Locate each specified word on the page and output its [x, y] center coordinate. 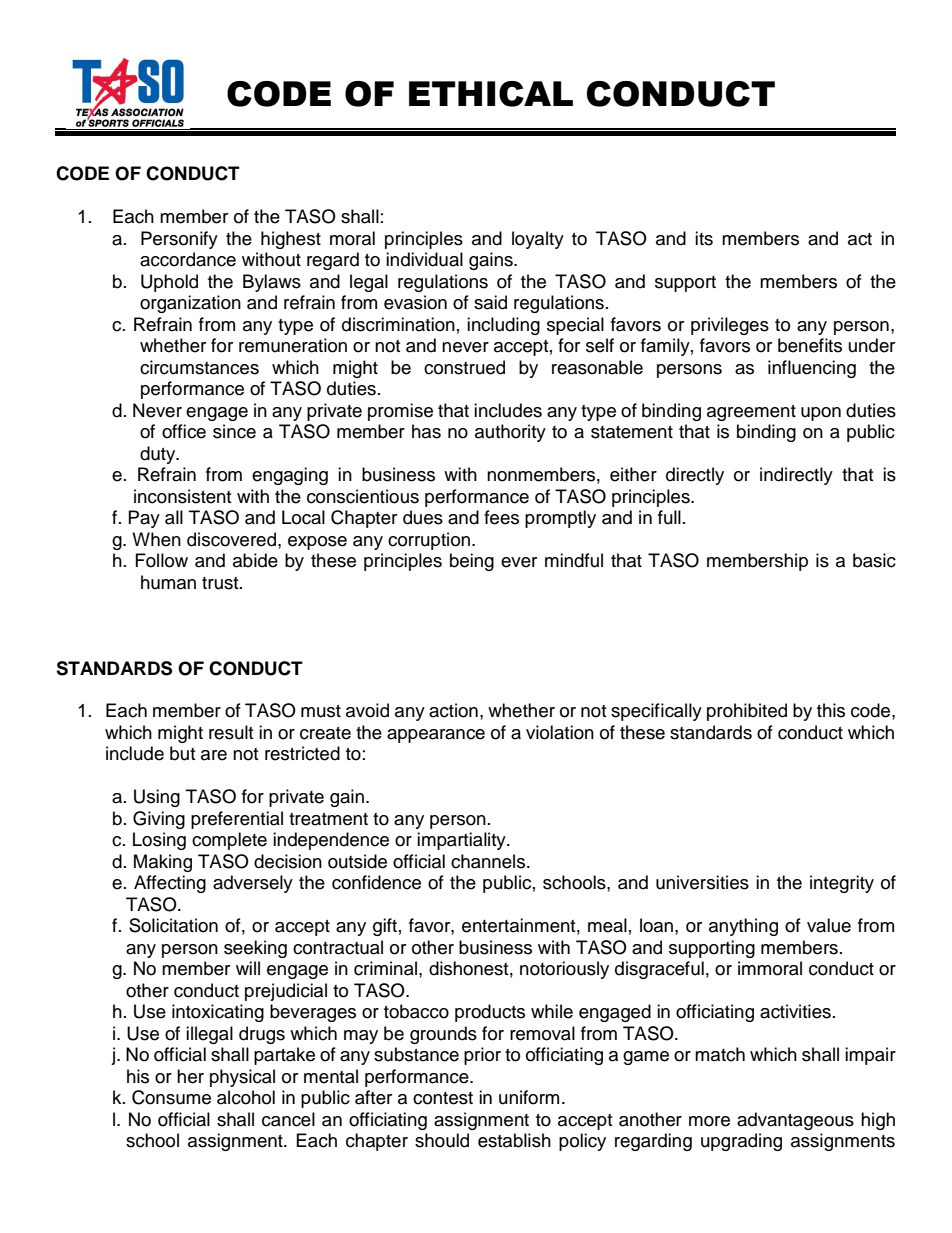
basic [874, 560]
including [503, 326]
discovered [231, 539]
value [829, 925]
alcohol [246, 1097]
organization [190, 304]
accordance [188, 259]
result [231, 732]
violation [560, 732]
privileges [730, 326]
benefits [810, 345]
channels [489, 861]
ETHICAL [491, 94]
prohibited [747, 712]
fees [501, 517]
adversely [253, 884]
